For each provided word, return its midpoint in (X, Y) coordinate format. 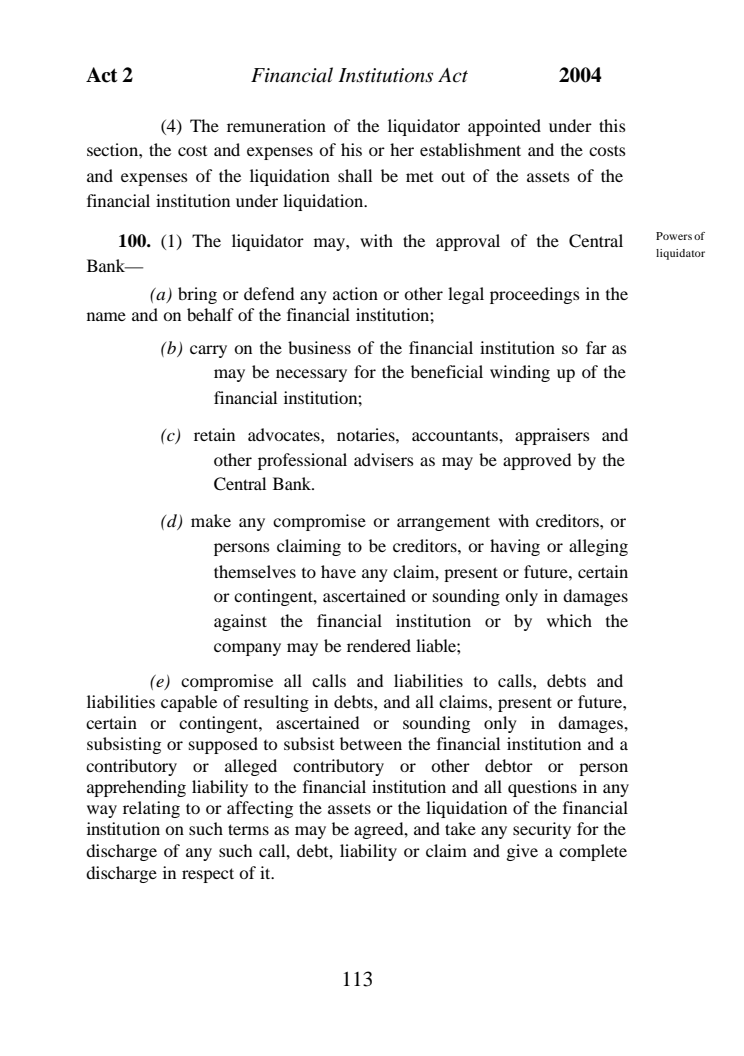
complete (593, 852)
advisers (384, 459)
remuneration (276, 125)
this (612, 125)
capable (189, 703)
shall (355, 175)
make (211, 520)
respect (208, 875)
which (569, 620)
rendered (379, 645)
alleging (598, 547)
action (355, 293)
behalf (210, 314)
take (460, 828)
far (596, 347)
